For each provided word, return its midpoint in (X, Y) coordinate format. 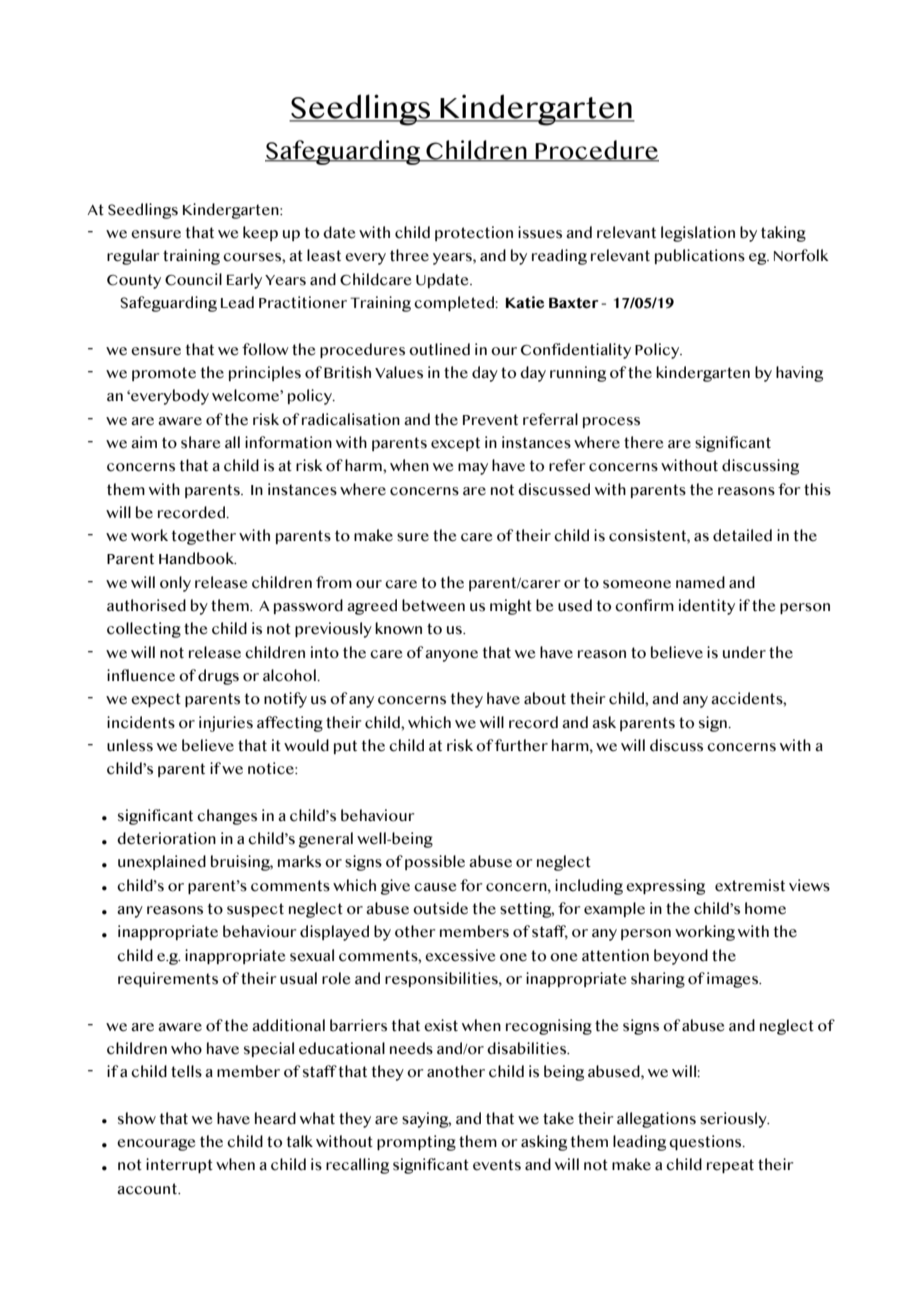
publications (700, 256)
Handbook (197, 558)
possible (435, 862)
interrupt (179, 1165)
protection (474, 233)
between (433, 605)
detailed (742, 535)
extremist (750, 885)
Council (193, 279)
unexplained (162, 862)
